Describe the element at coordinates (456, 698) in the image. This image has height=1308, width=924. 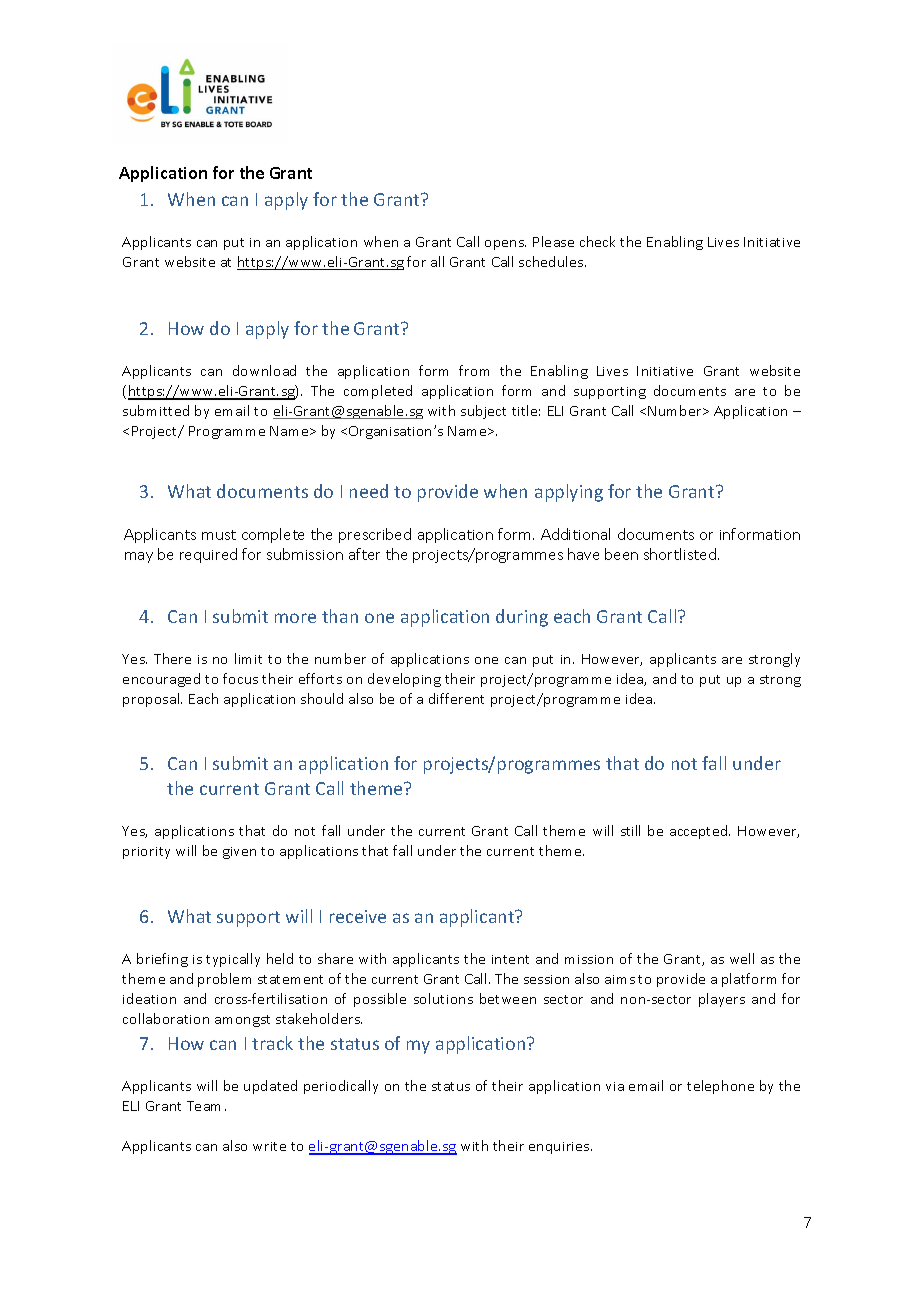
I see `different` at that location.
